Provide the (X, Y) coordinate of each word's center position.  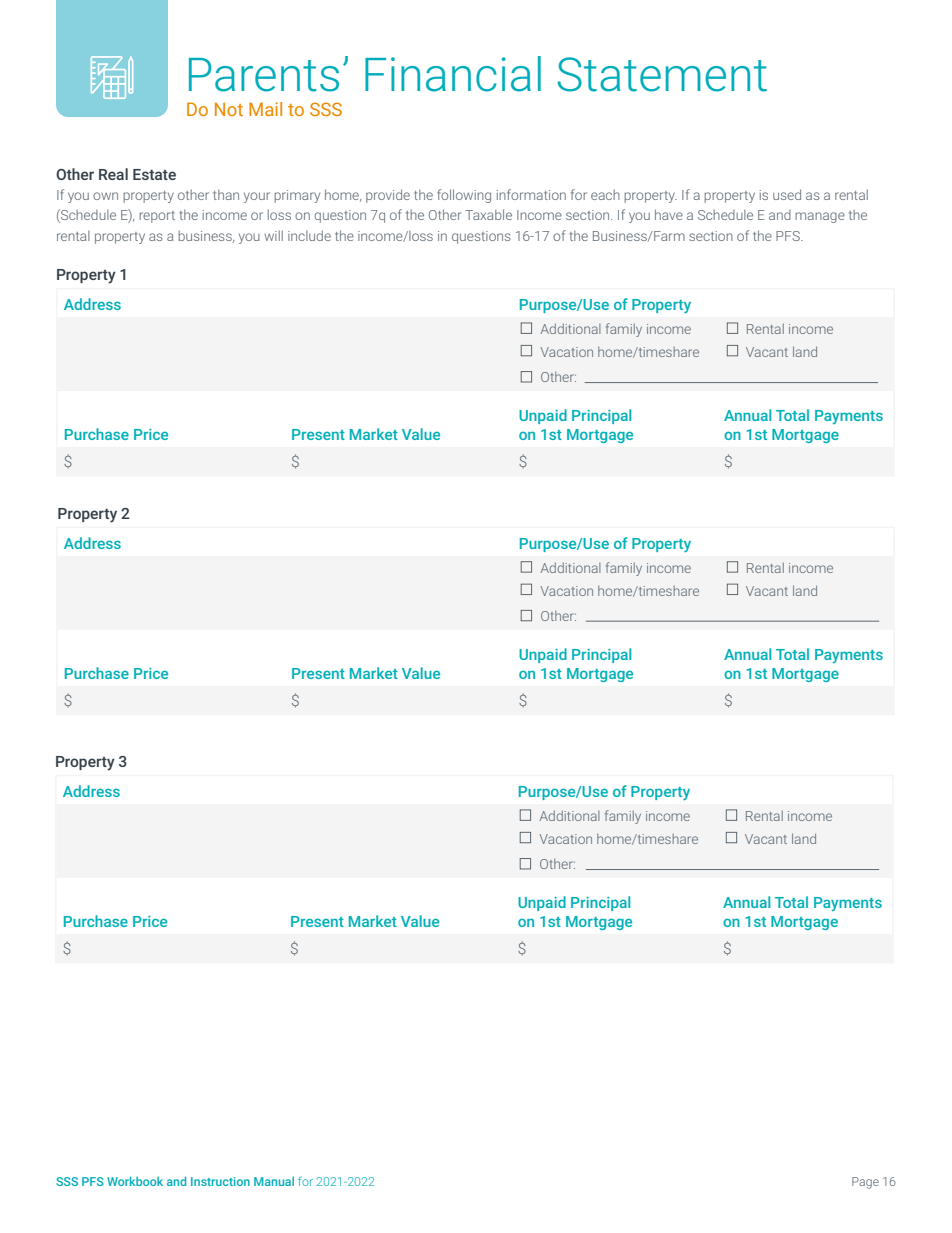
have (669, 214)
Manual (274, 1181)
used (787, 194)
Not (229, 109)
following (464, 196)
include (309, 235)
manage (820, 217)
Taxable (488, 214)
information (531, 194)
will (273, 235)
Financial (453, 74)
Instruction (220, 1181)
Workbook (135, 1181)
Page (865, 1183)
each (605, 195)
